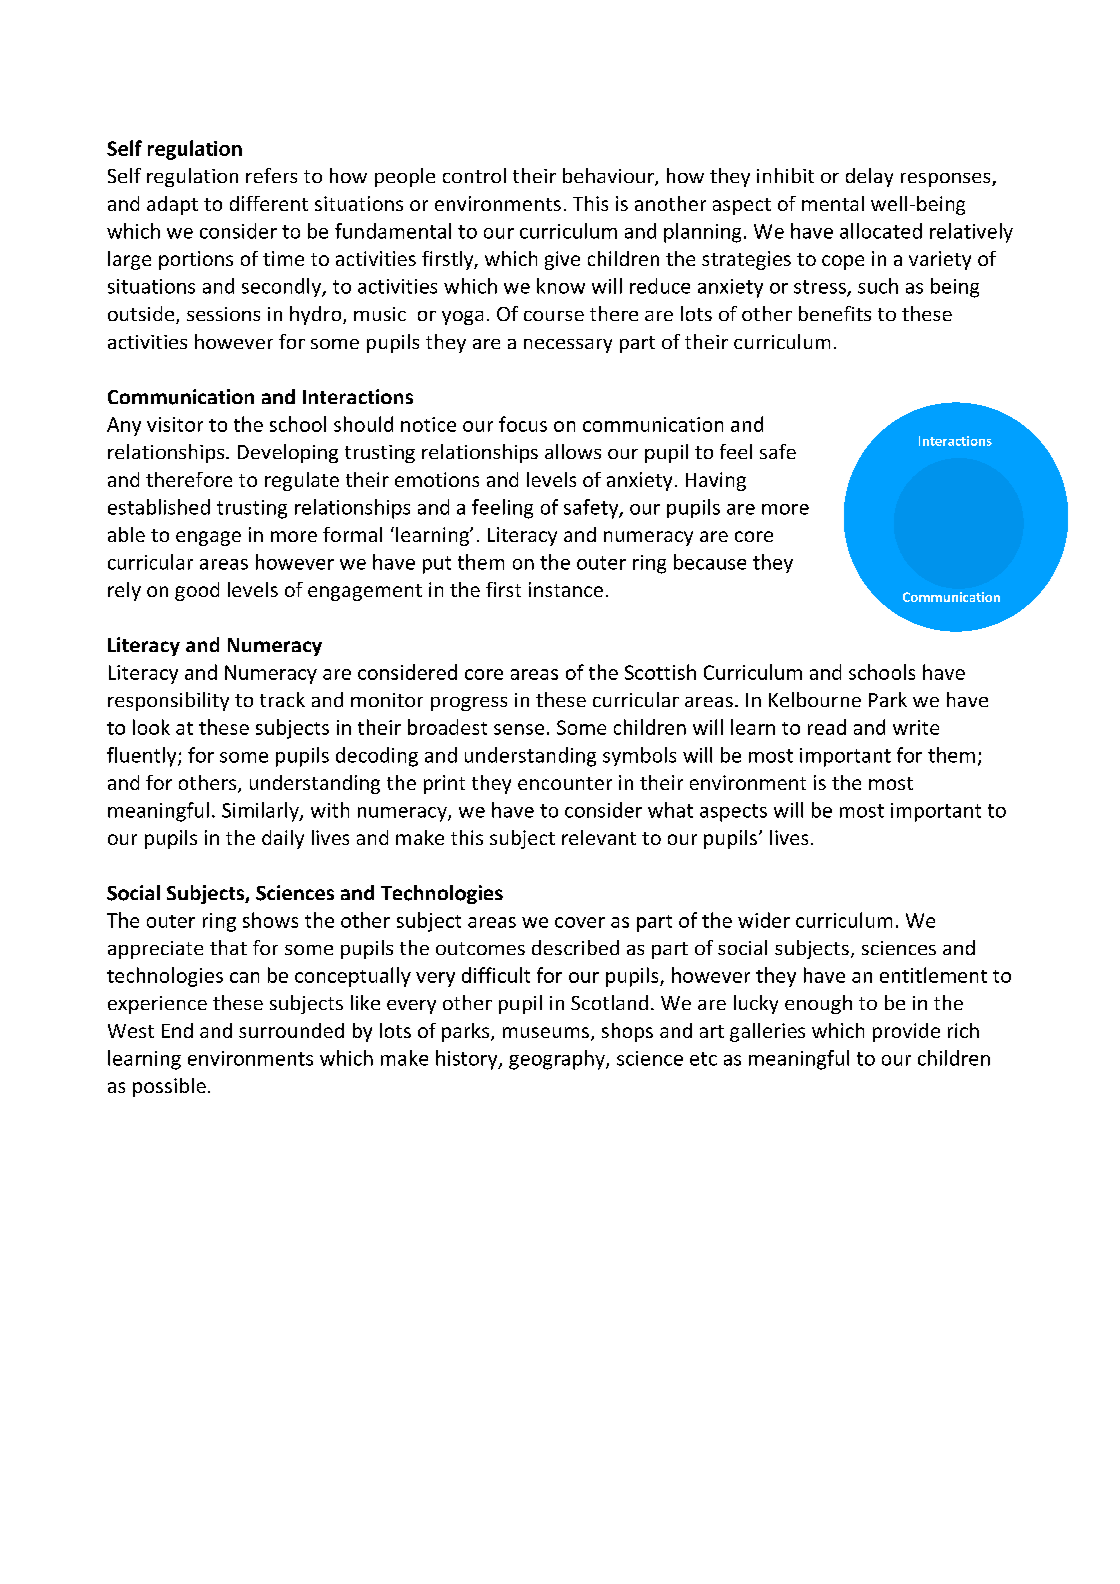 This screenshot has width=1120, height=1584. I want to click on behaviour, so click(609, 177).
